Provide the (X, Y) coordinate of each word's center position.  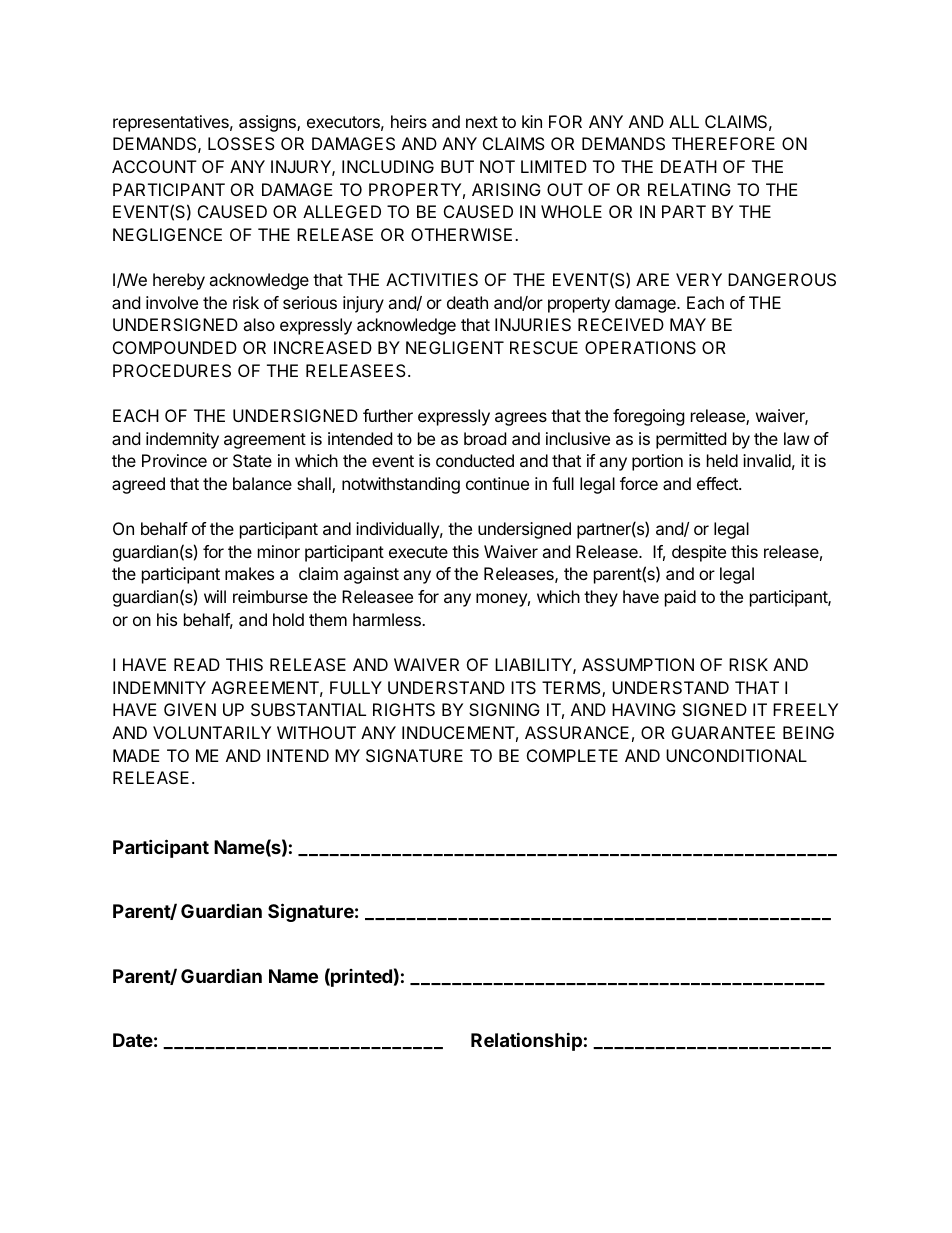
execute (418, 552)
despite (699, 553)
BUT (457, 166)
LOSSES (241, 143)
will (215, 596)
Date (133, 1040)
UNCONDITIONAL (736, 755)
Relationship (526, 1041)
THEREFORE (723, 143)
